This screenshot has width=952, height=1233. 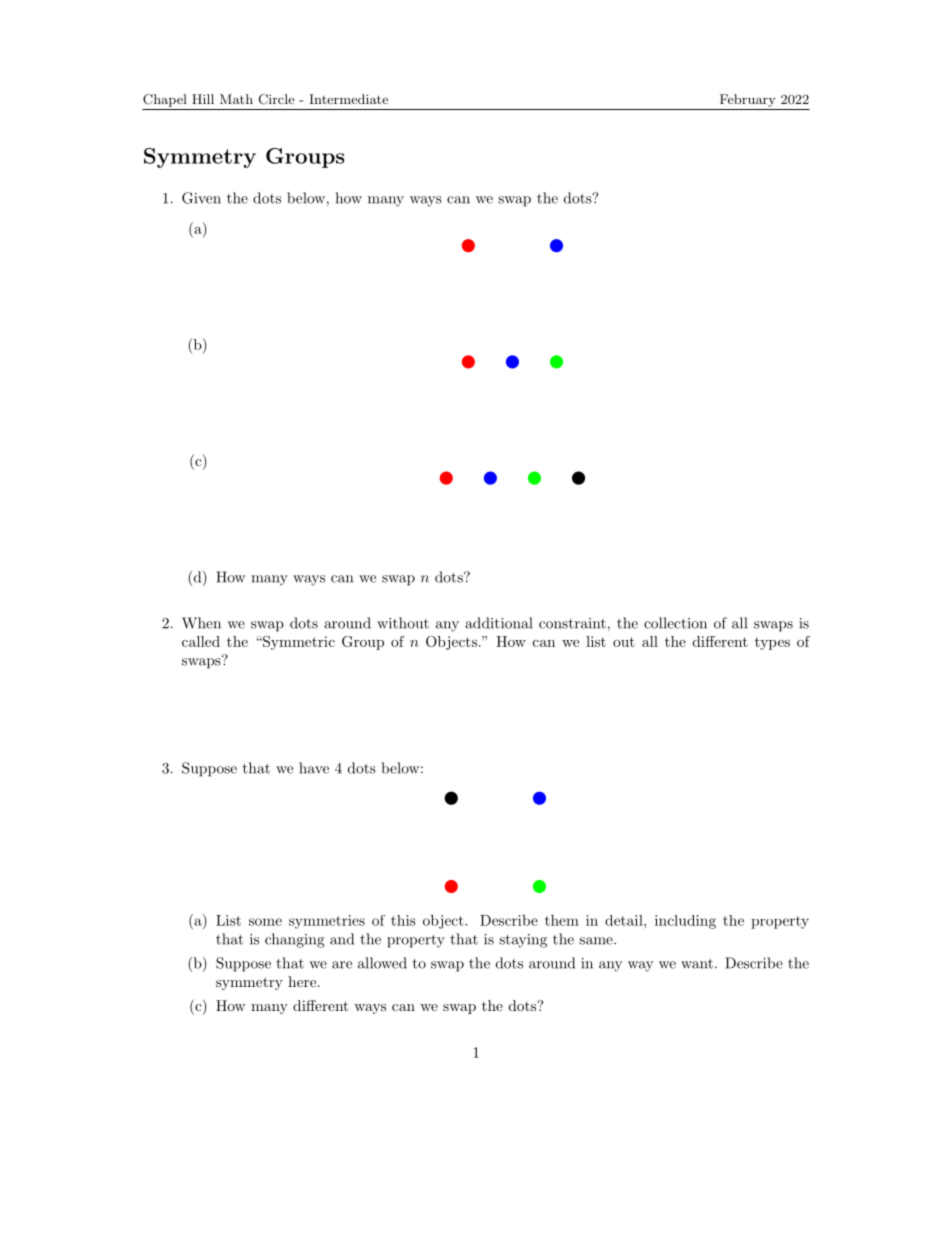 What do you see at coordinates (348, 99) in the screenshot?
I see `Intermediate` at bounding box center [348, 99].
